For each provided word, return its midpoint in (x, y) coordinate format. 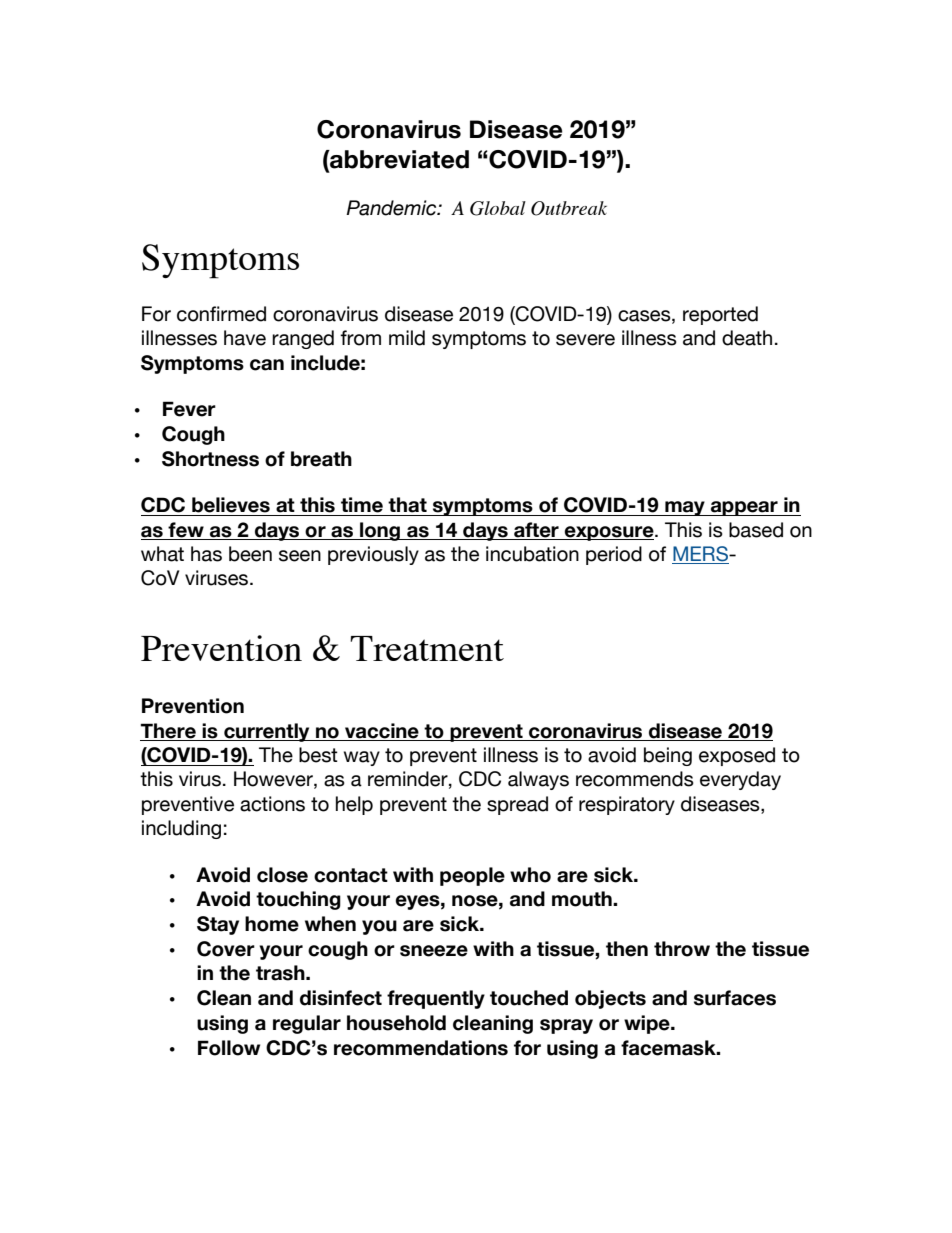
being (668, 756)
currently (267, 732)
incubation (532, 554)
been (250, 554)
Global (498, 208)
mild (407, 338)
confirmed (221, 314)
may (685, 508)
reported (720, 315)
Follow (229, 1048)
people (472, 876)
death (747, 338)
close (282, 875)
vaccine (382, 731)
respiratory (627, 805)
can (267, 365)
